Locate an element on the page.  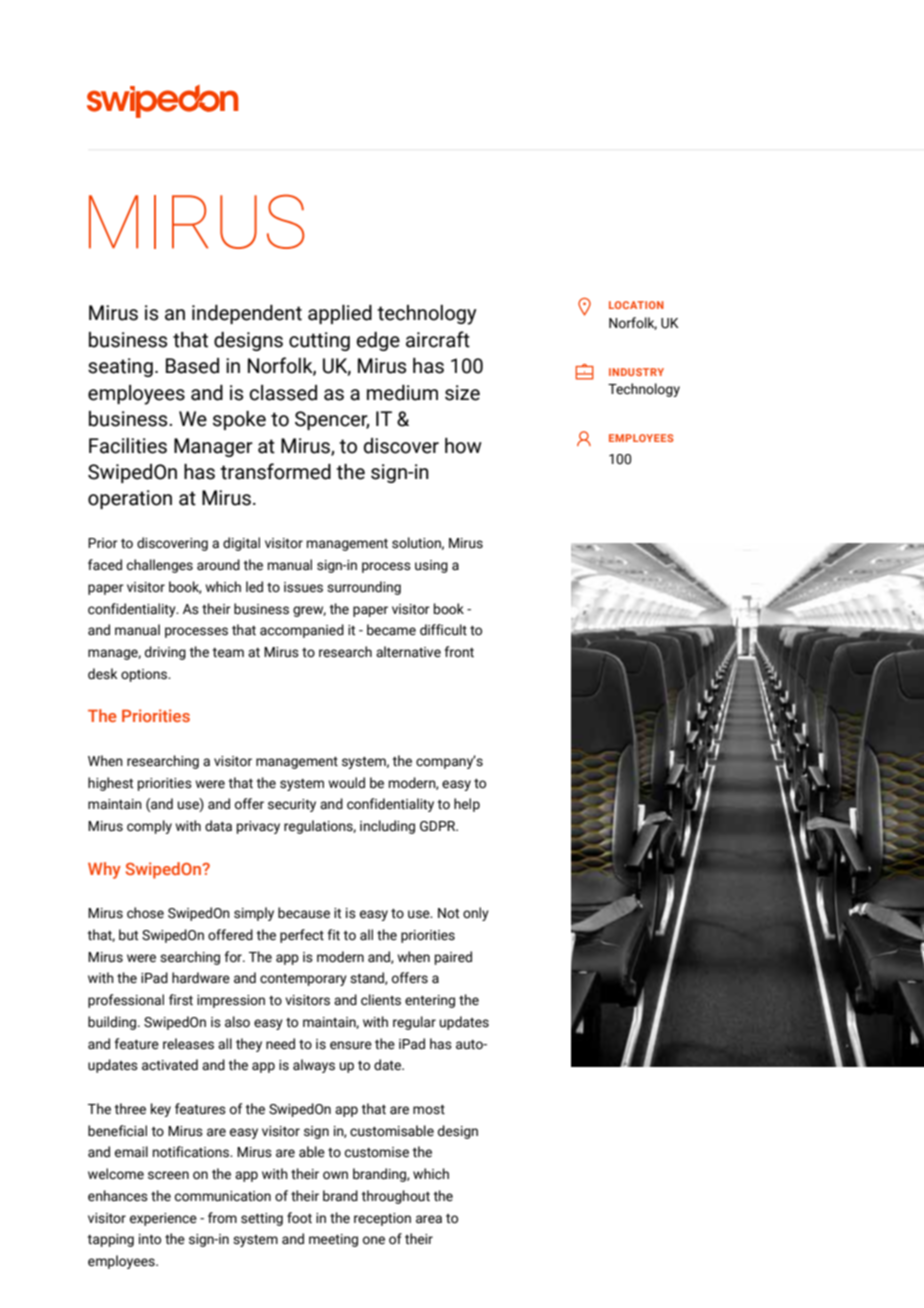
edge is located at coordinates (378, 341).
